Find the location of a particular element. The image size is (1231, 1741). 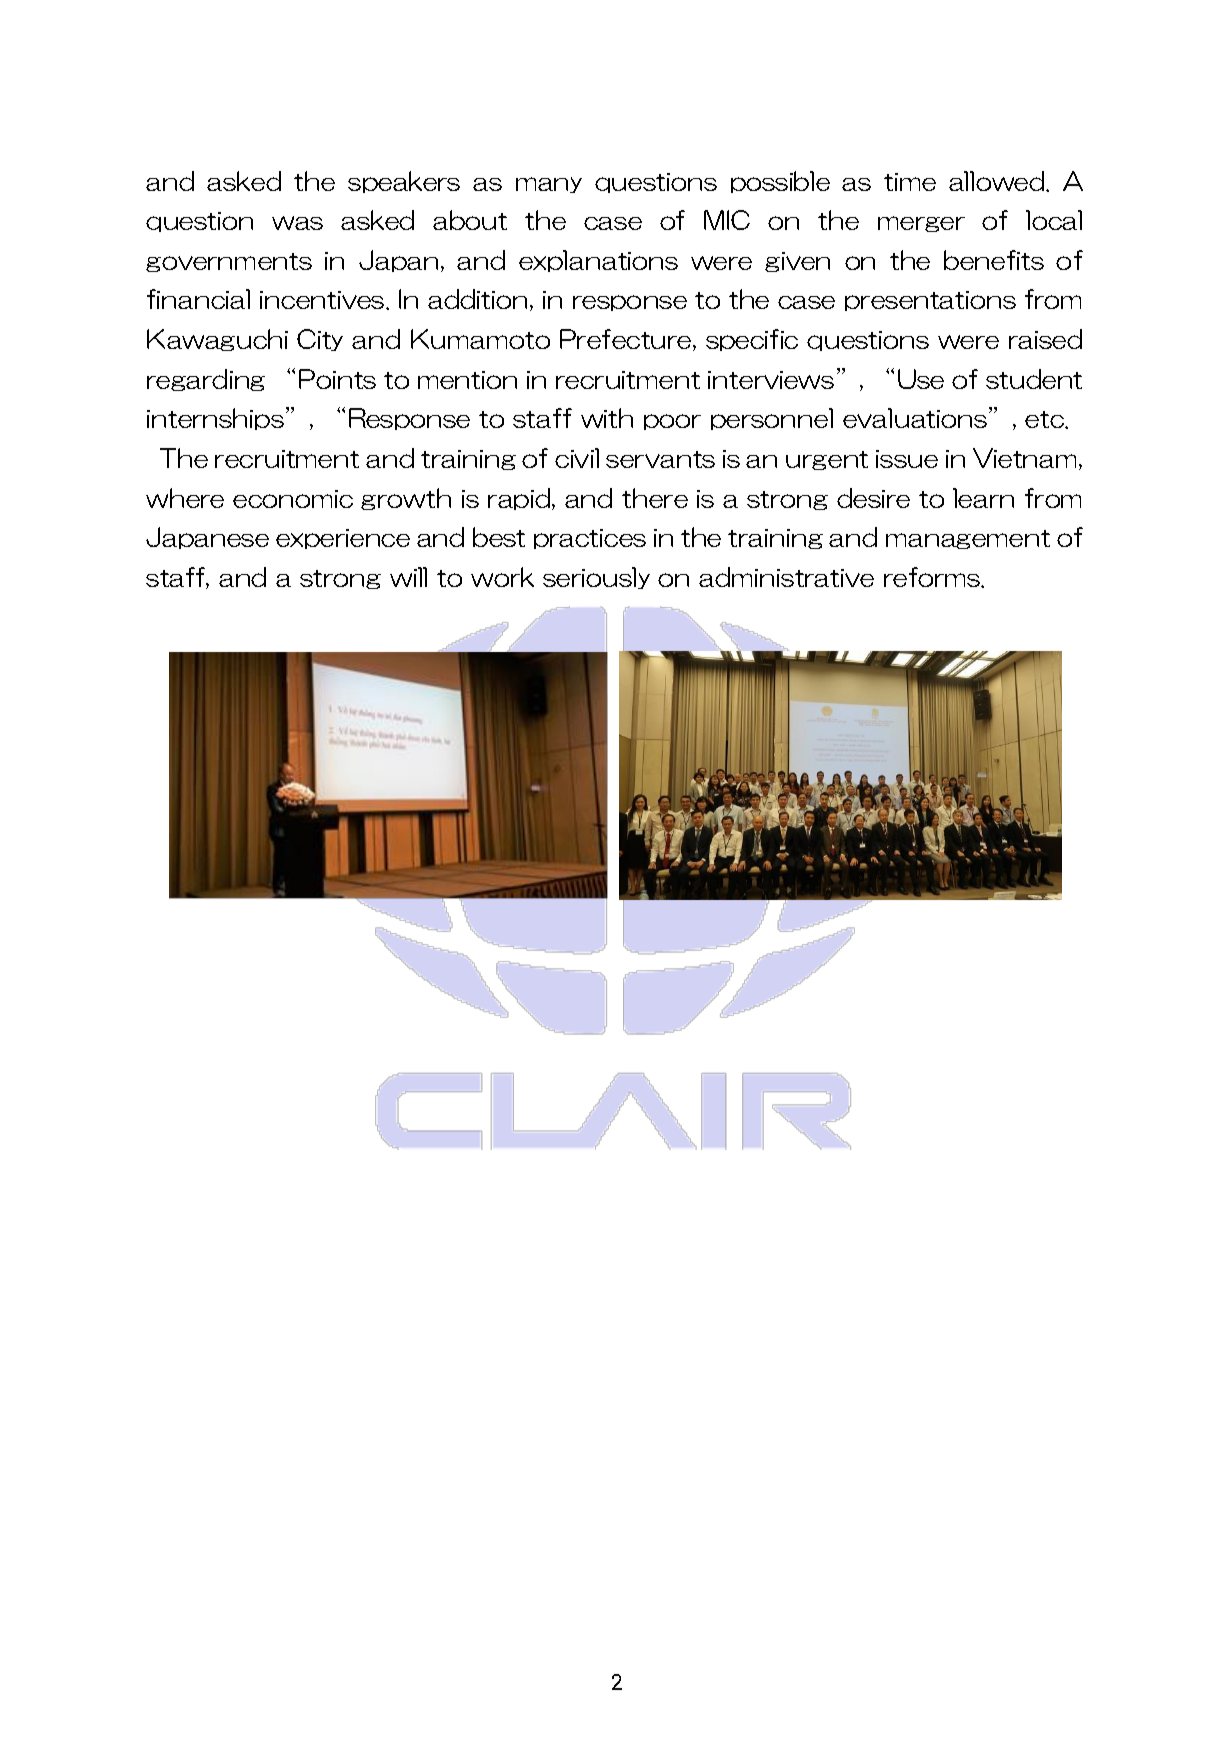

learn is located at coordinates (983, 498).
